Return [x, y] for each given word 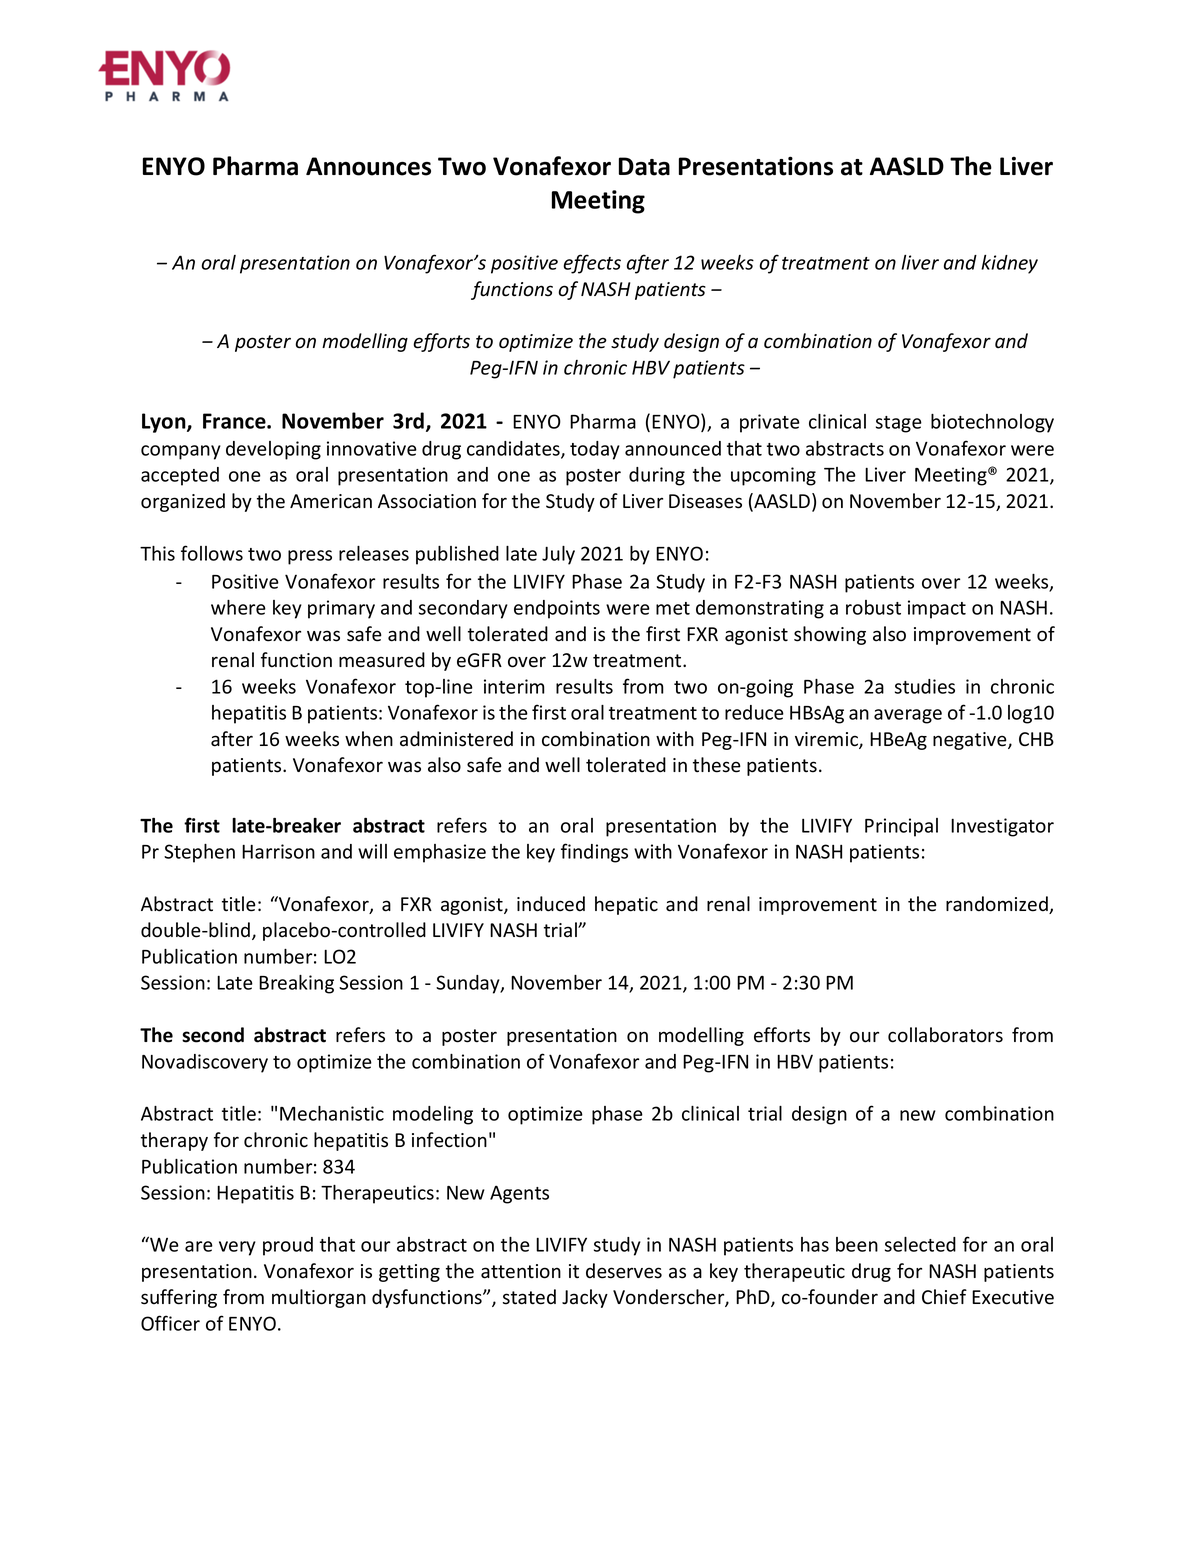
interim [514, 686]
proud [288, 1246]
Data [644, 166]
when [369, 739]
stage [899, 424]
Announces [368, 166]
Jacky [585, 1298]
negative [971, 741]
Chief [944, 1297]
